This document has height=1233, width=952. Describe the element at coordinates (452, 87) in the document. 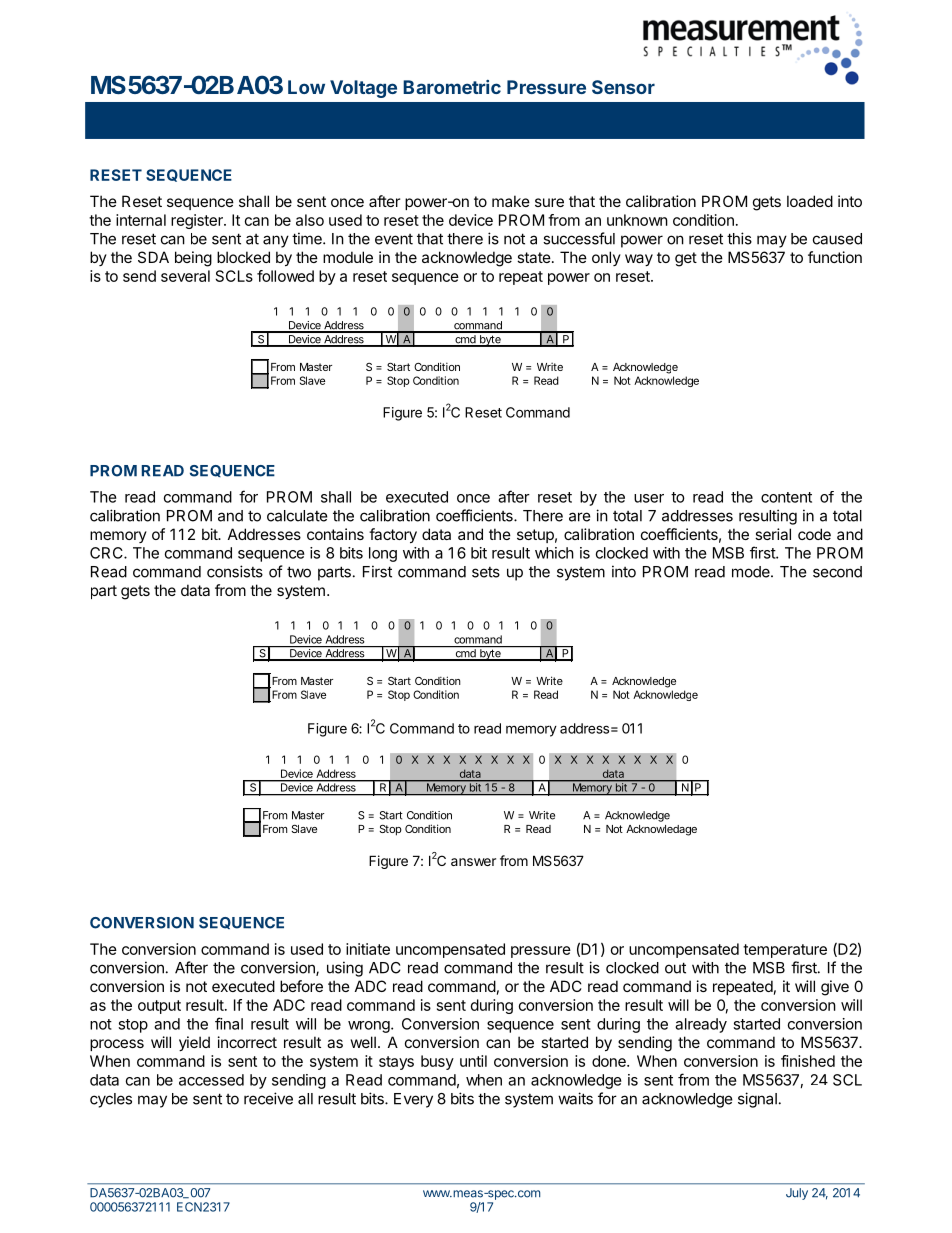

I see `Barometric` at that location.
